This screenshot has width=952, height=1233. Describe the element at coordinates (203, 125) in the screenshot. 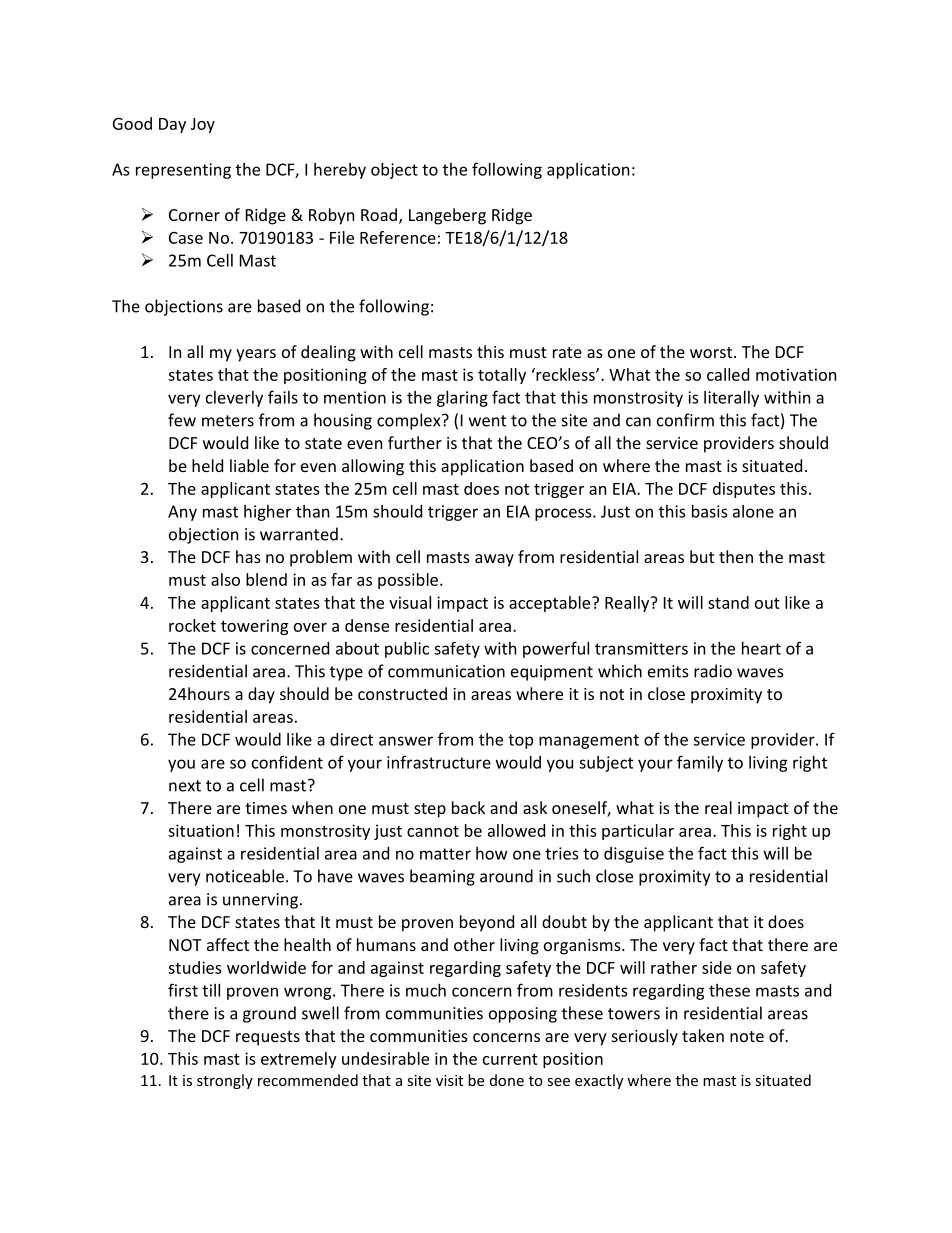

I see `Joy` at that location.
